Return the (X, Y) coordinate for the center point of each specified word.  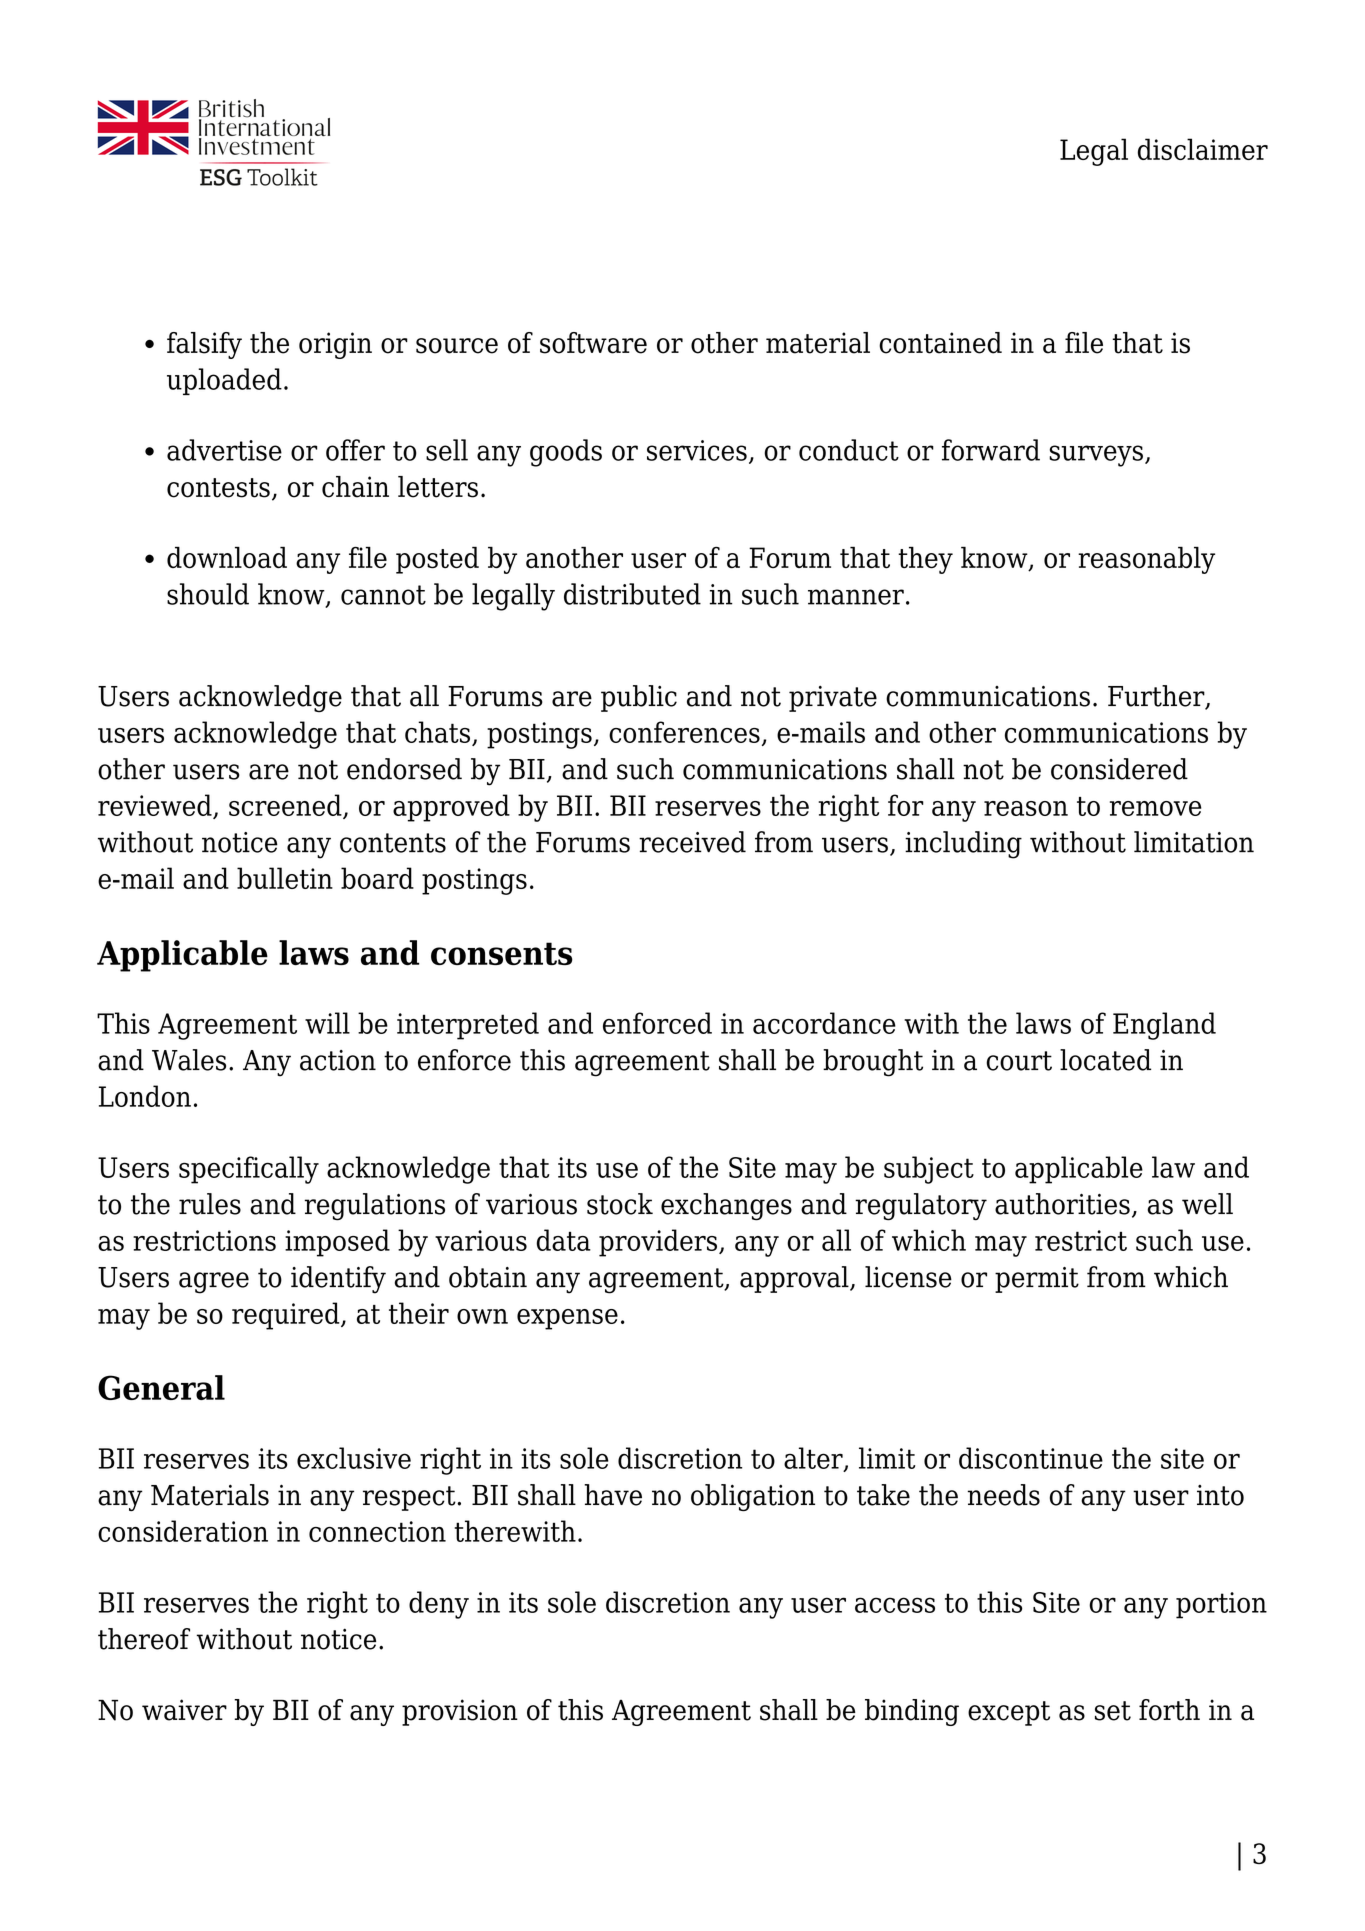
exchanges (726, 1207)
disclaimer (1203, 149)
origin (335, 345)
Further (1157, 697)
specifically (249, 1170)
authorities (1062, 1204)
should (208, 594)
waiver (184, 1710)
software (593, 343)
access (895, 1605)
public (639, 698)
